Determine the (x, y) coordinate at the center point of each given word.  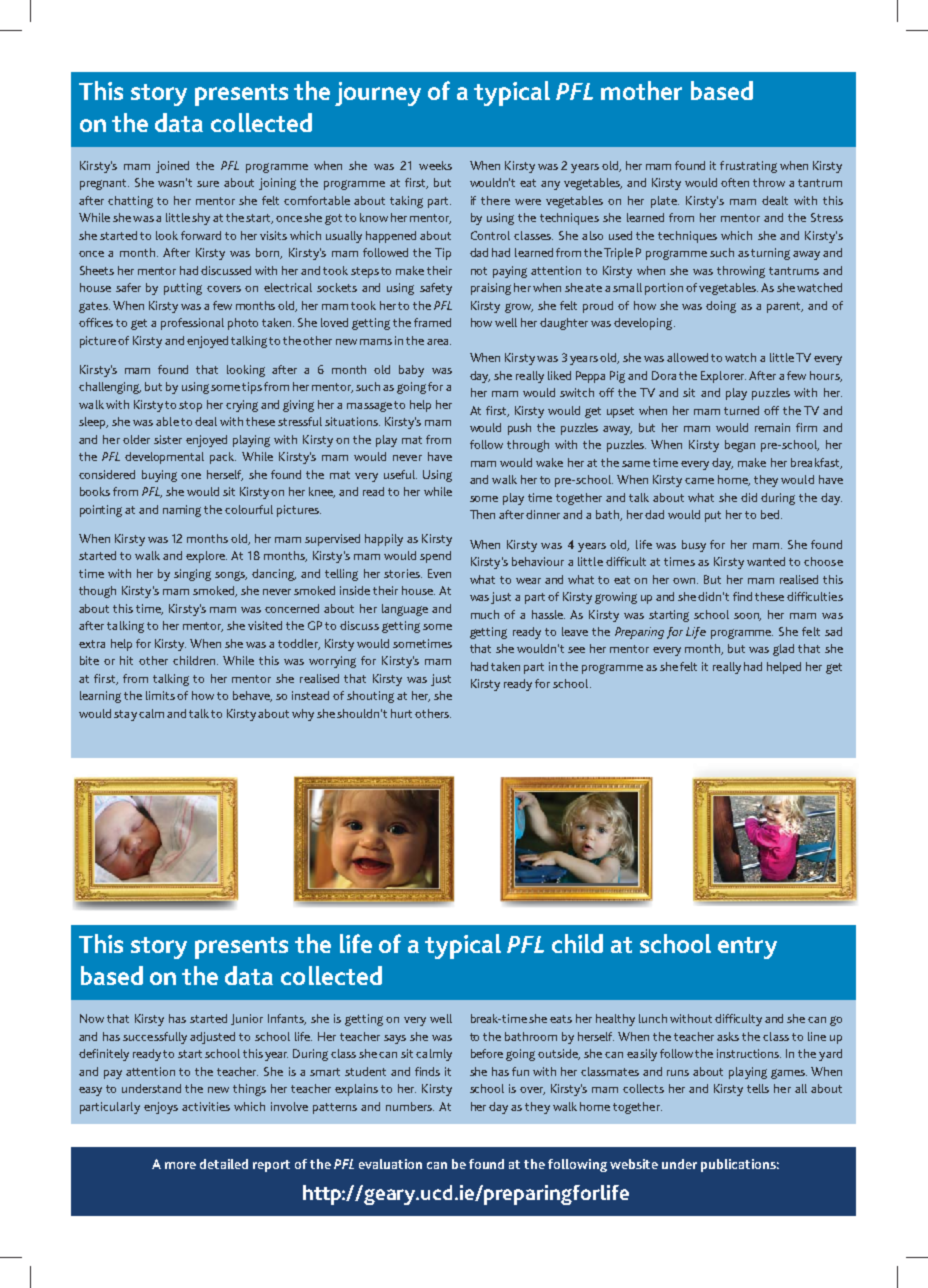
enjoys (161, 1108)
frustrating (748, 167)
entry (747, 948)
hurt (401, 713)
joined (172, 167)
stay (125, 715)
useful (400, 474)
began (740, 446)
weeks (435, 165)
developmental (164, 458)
